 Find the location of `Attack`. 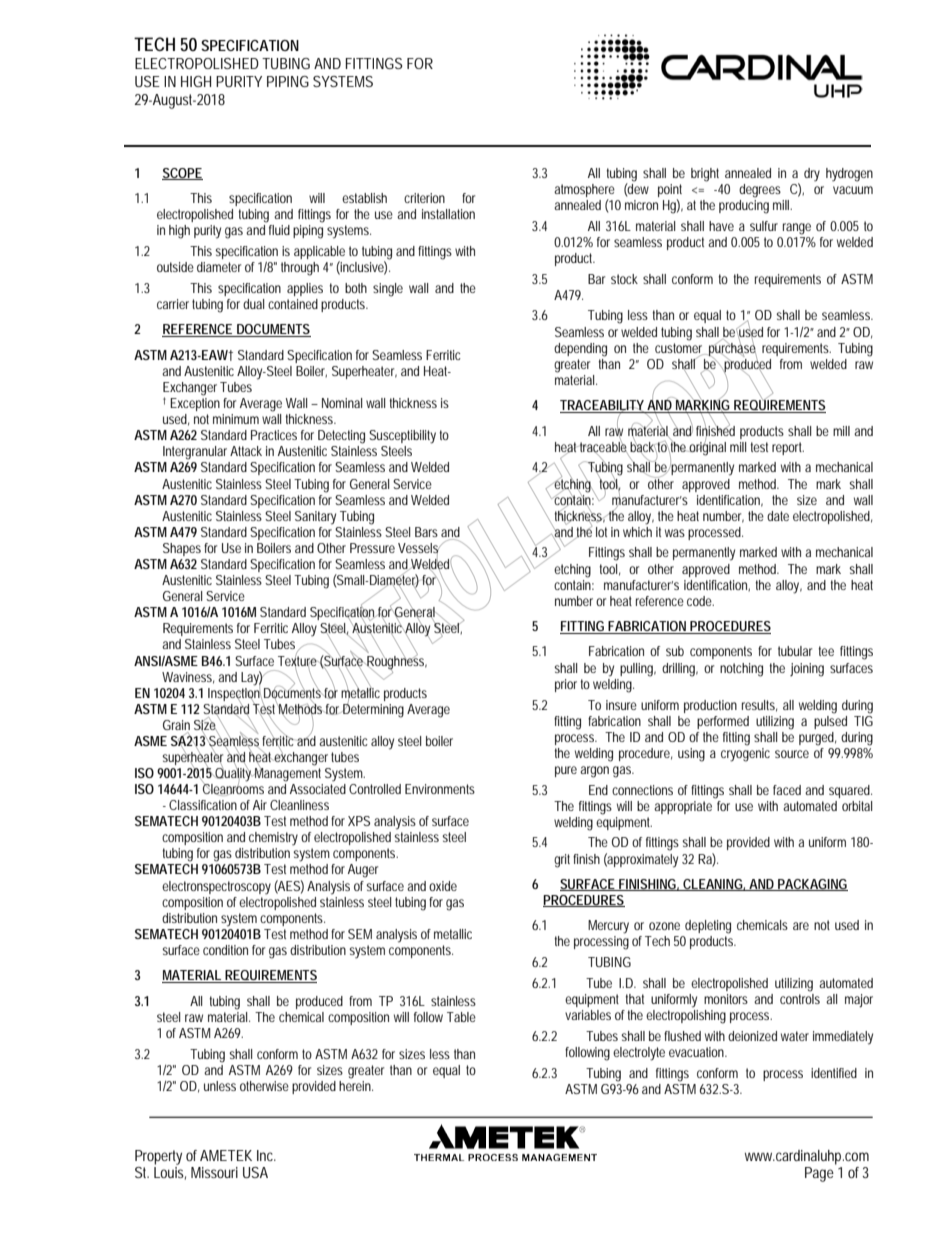

Attack is located at coordinates (246, 451).
